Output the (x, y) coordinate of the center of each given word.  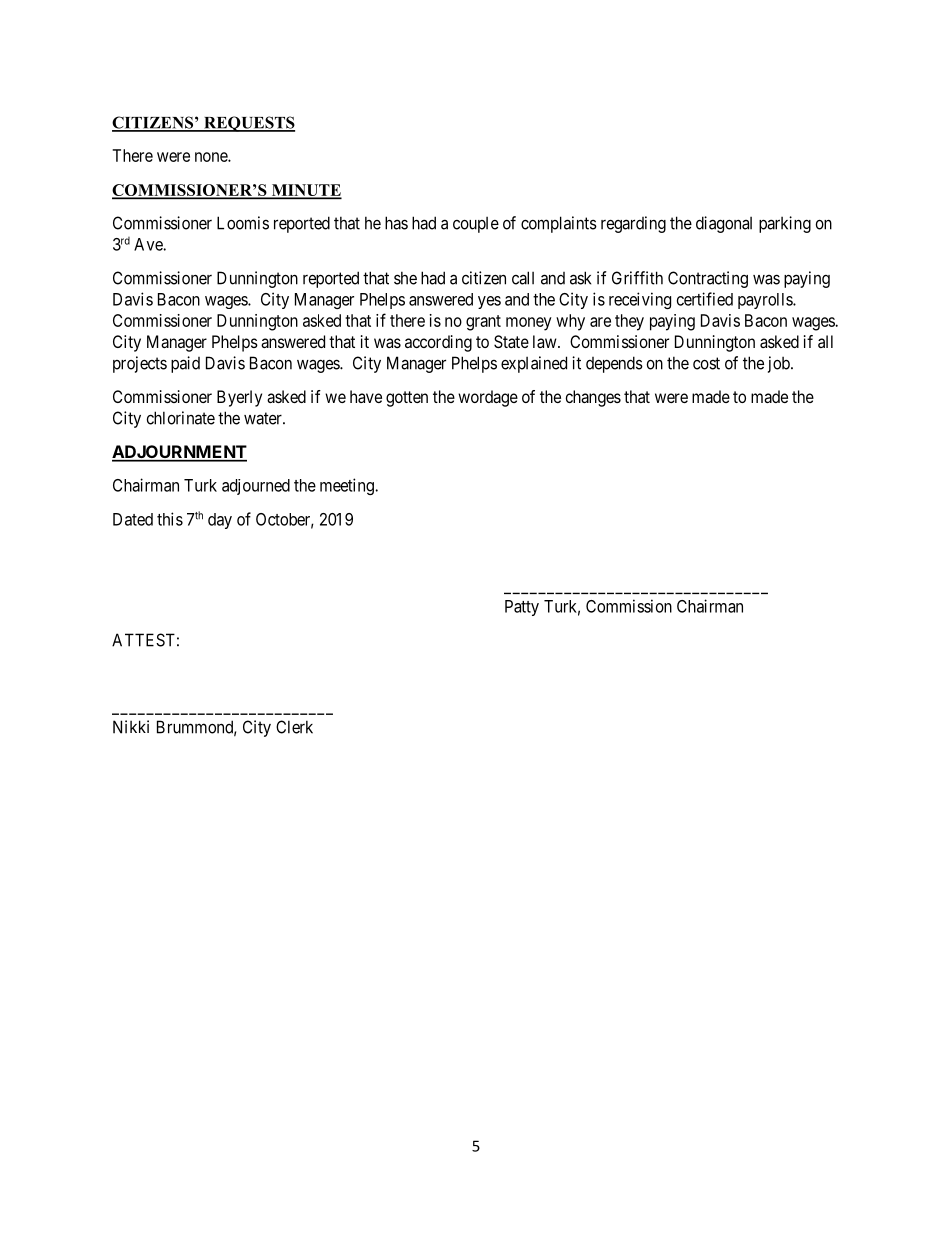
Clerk (294, 727)
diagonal (724, 224)
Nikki (131, 727)
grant (483, 323)
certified (705, 299)
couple (476, 225)
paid (185, 364)
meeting (348, 486)
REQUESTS (248, 124)
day (220, 521)
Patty (522, 608)
